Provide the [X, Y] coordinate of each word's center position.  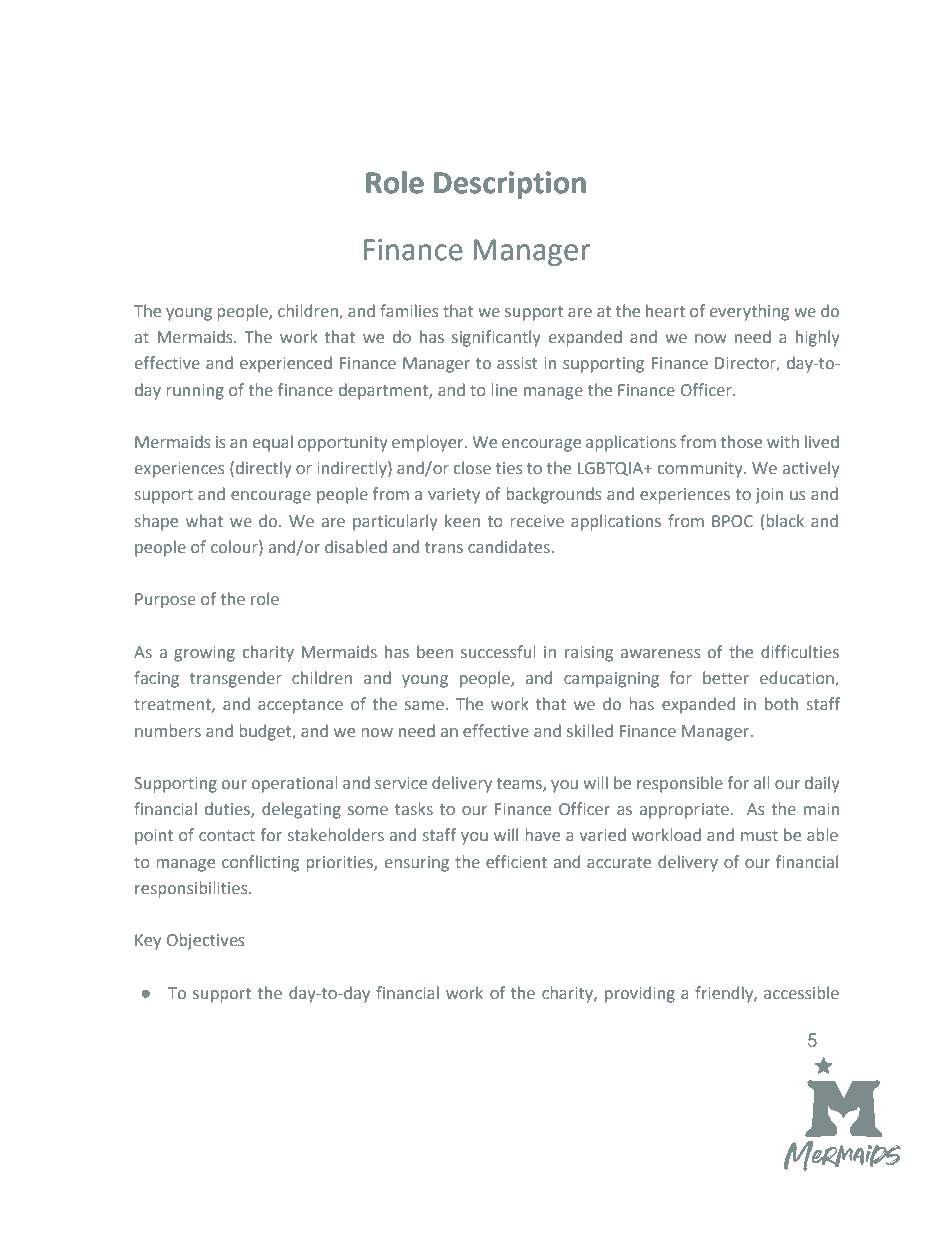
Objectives [205, 941]
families [409, 310]
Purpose [165, 601]
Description [510, 185]
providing [640, 994]
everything [749, 312]
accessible [801, 992]
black [785, 520]
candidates [509, 546]
